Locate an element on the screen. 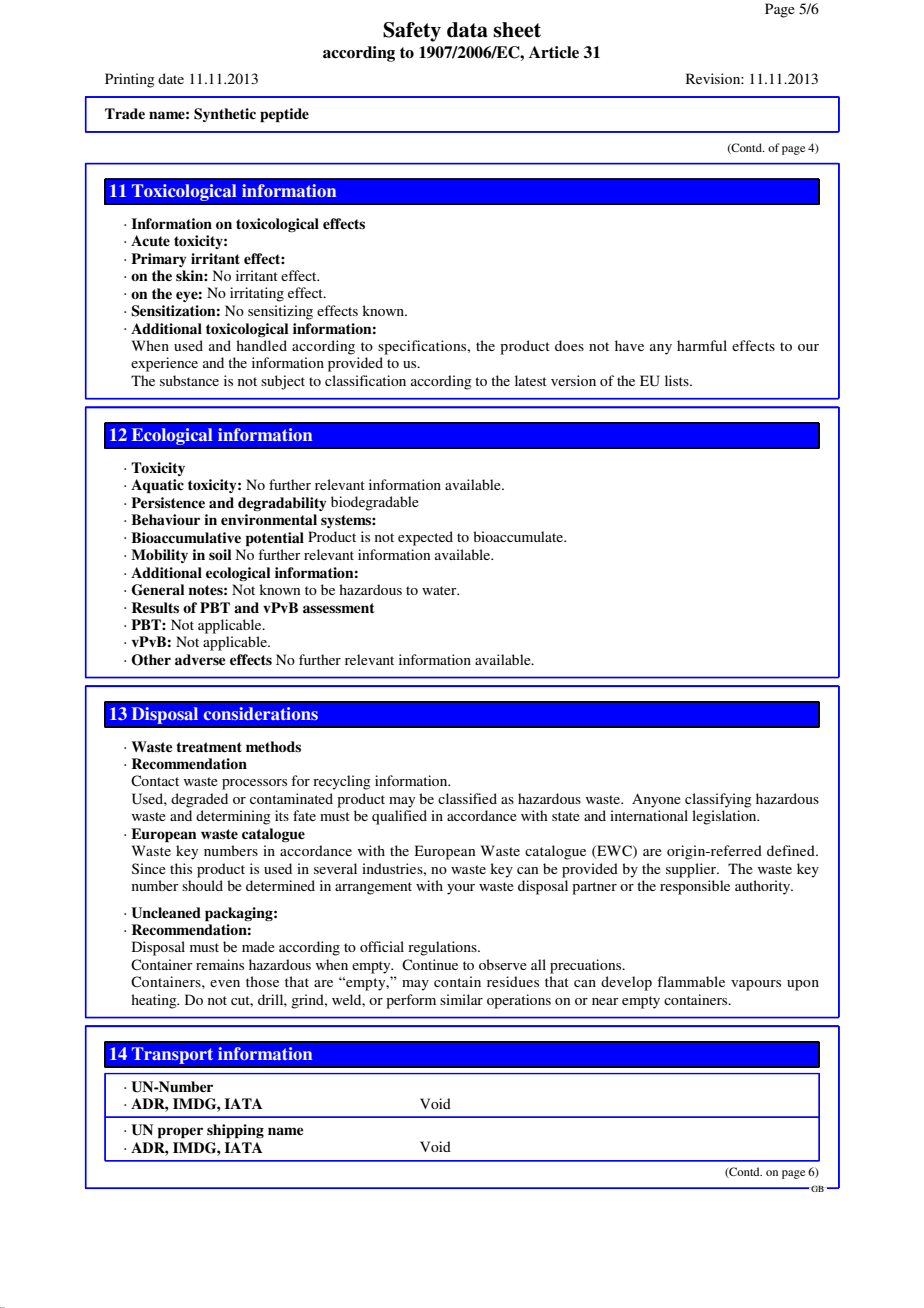  lists is located at coordinates (678, 380).
